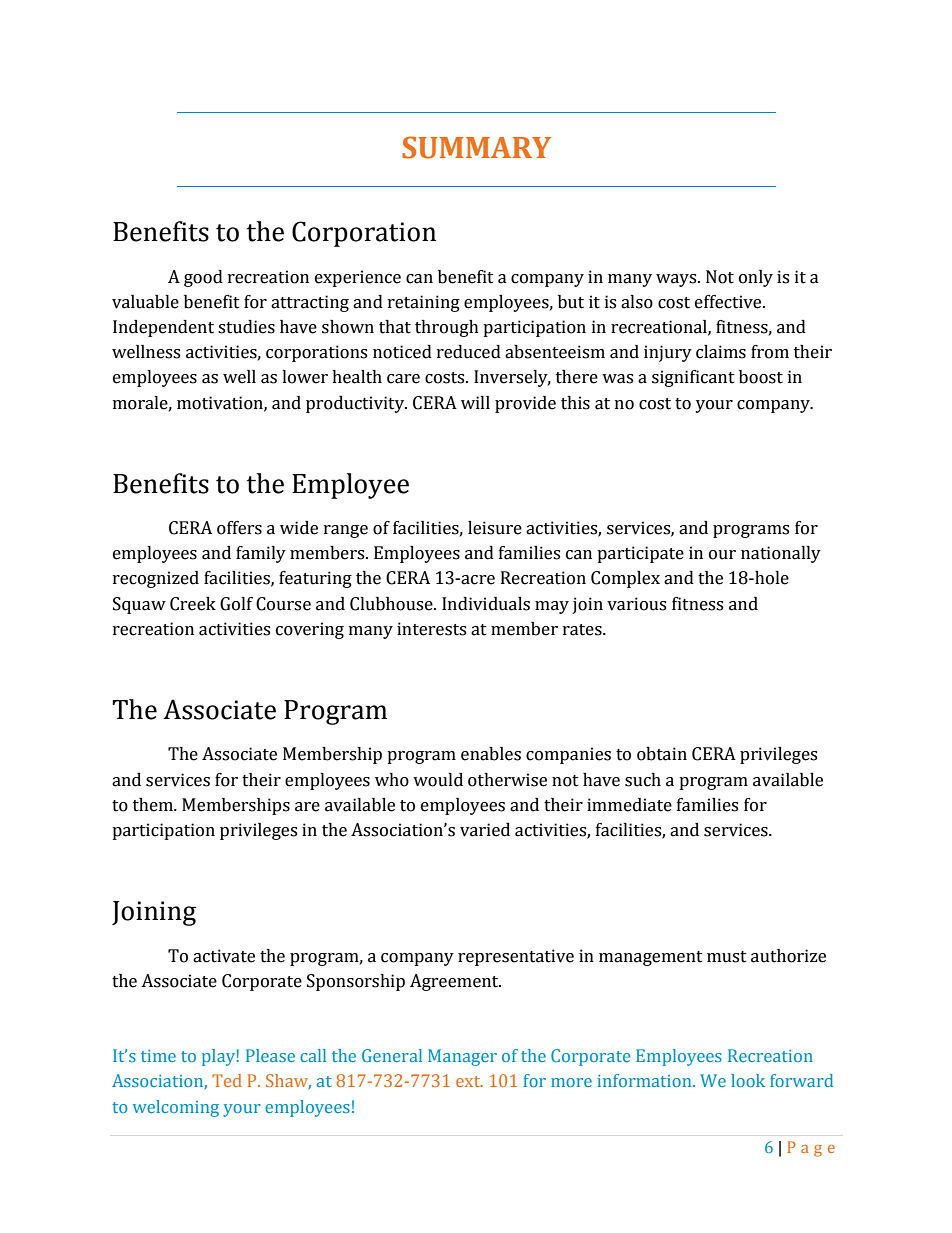  What do you see at coordinates (781, 554) in the page?
I see `nationally` at bounding box center [781, 554].
